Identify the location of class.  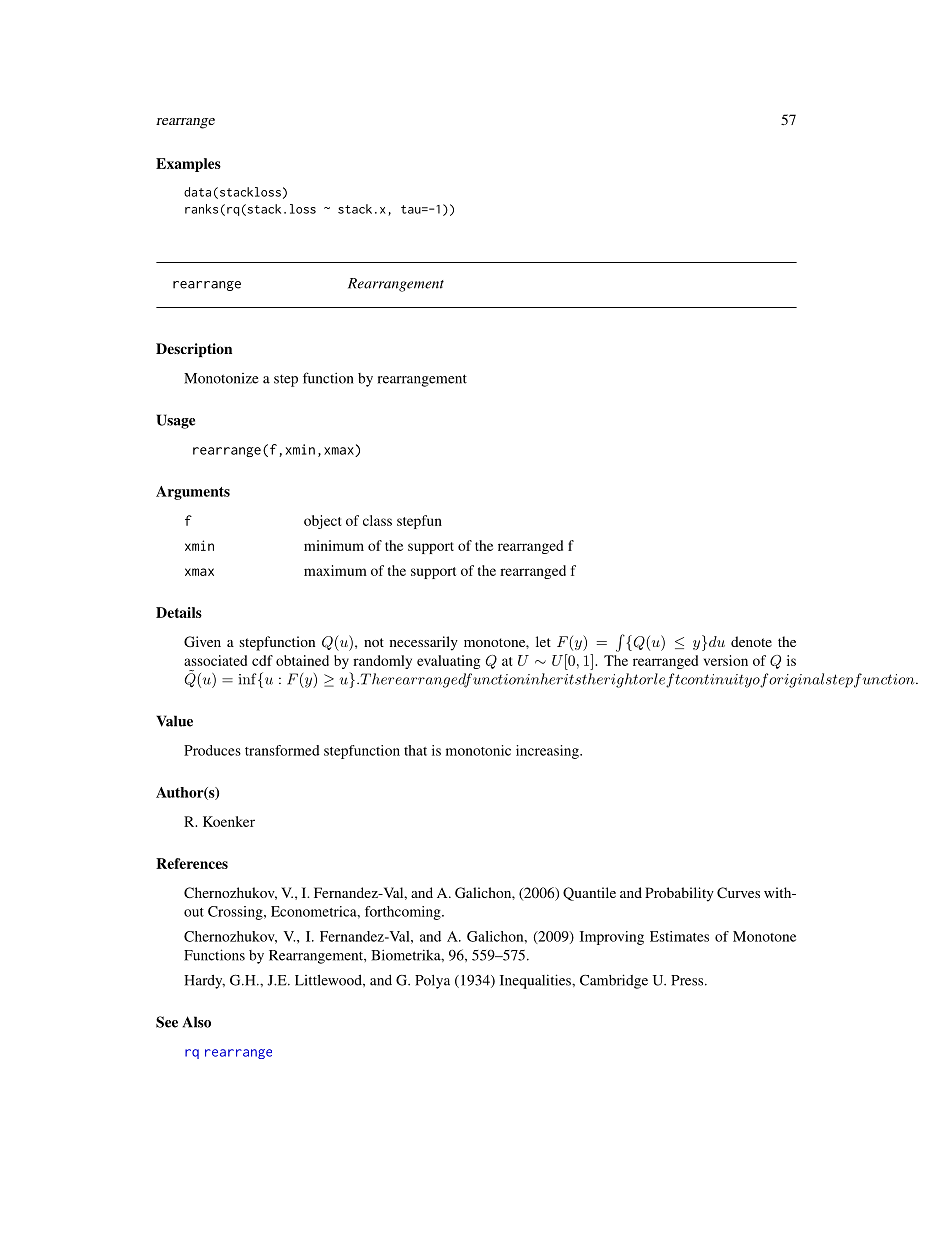
(377, 520).
